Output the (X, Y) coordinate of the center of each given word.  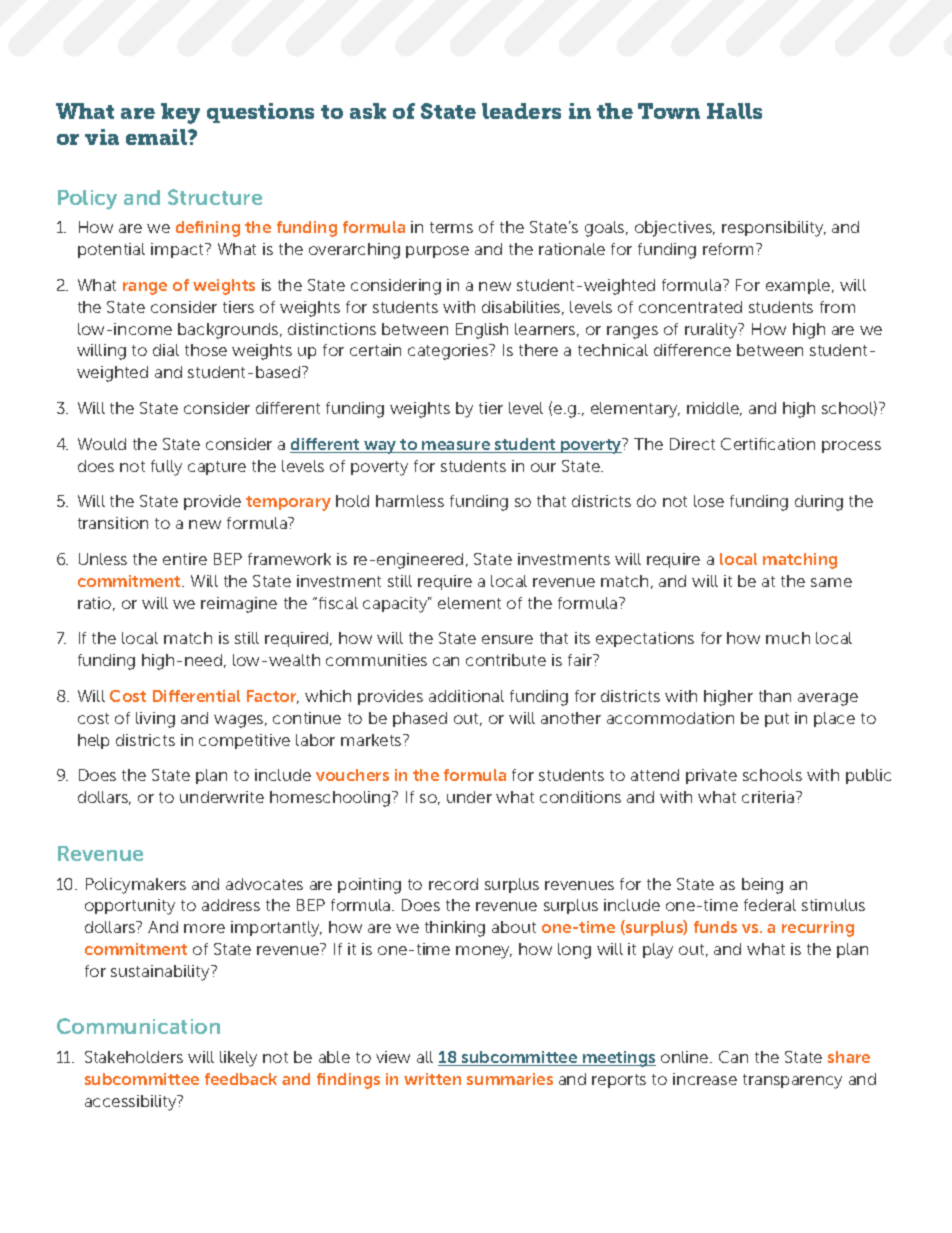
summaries (510, 1079)
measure (456, 447)
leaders (521, 111)
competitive (244, 741)
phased (420, 719)
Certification (768, 444)
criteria (769, 797)
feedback (241, 1079)
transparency (792, 1081)
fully (166, 468)
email (157, 137)
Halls (734, 111)
